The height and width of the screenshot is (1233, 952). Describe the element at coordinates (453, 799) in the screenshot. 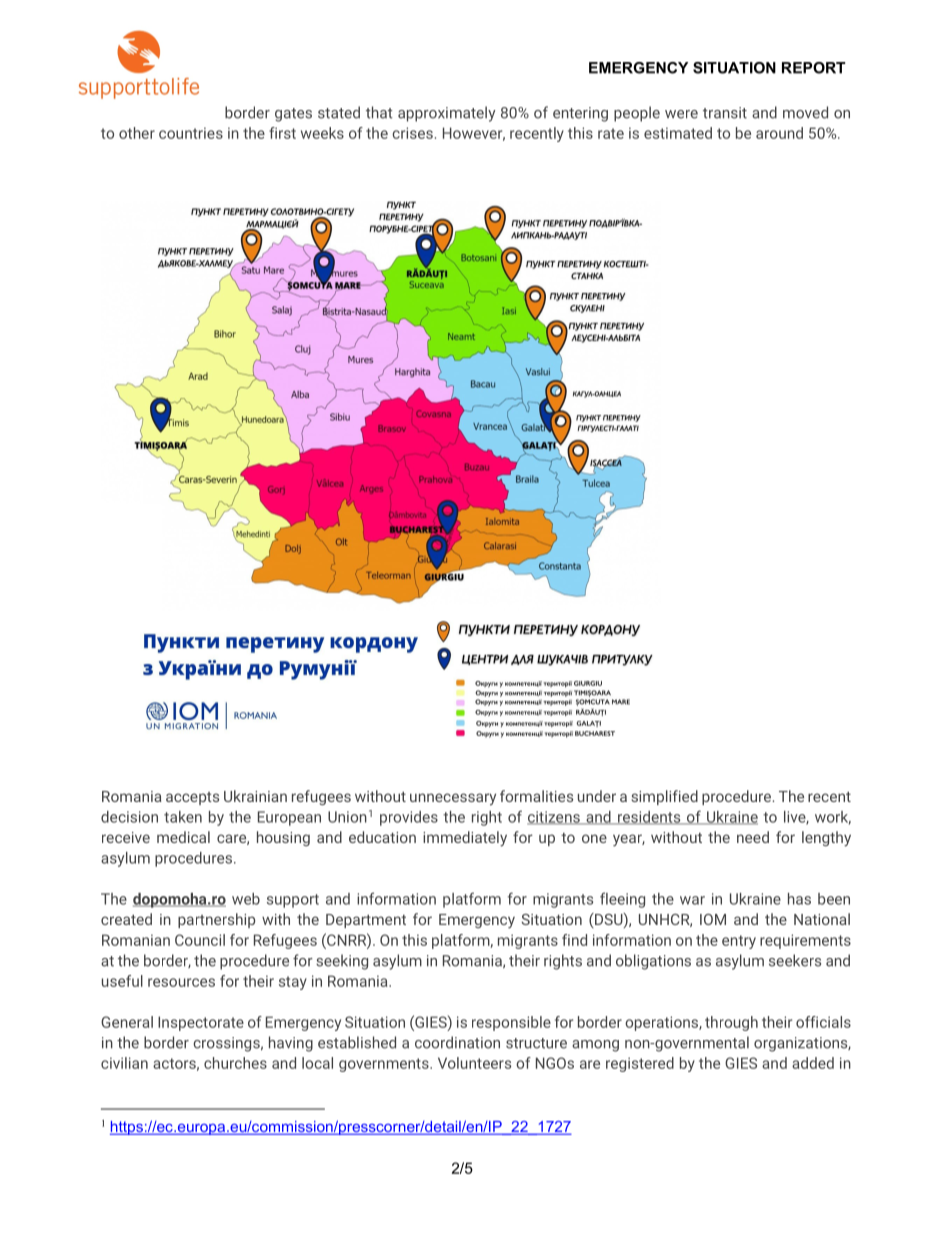

I see `unnecessary` at that location.
